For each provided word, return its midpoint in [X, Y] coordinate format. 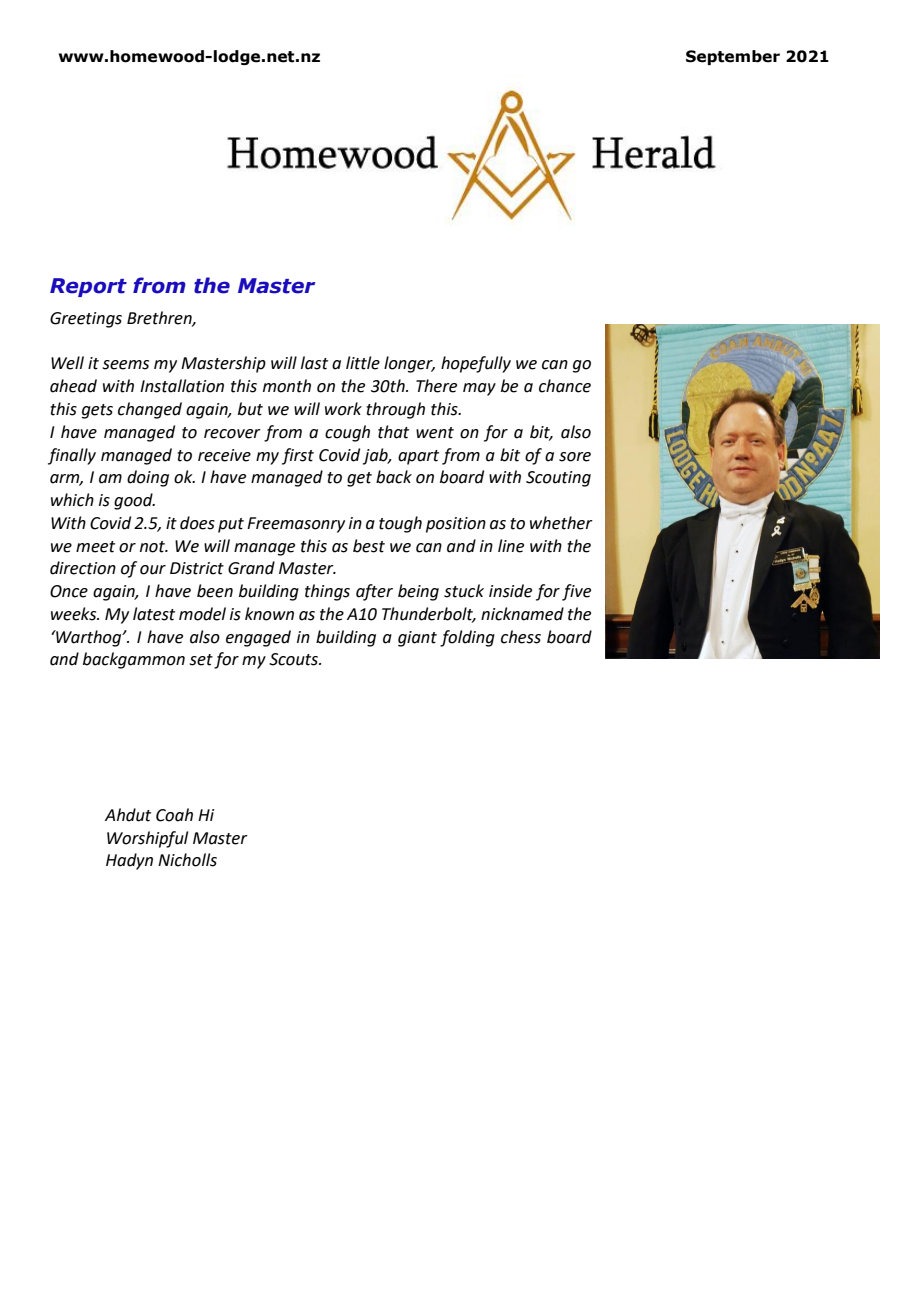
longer [409, 364]
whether [561, 523]
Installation [182, 386]
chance [565, 386]
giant [417, 639]
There [436, 386]
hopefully [476, 364]
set [201, 660]
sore [575, 457]
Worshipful [147, 839]
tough [400, 524]
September [733, 57]
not [153, 547]
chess [521, 637]
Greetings [86, 320]
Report [88, 287]
